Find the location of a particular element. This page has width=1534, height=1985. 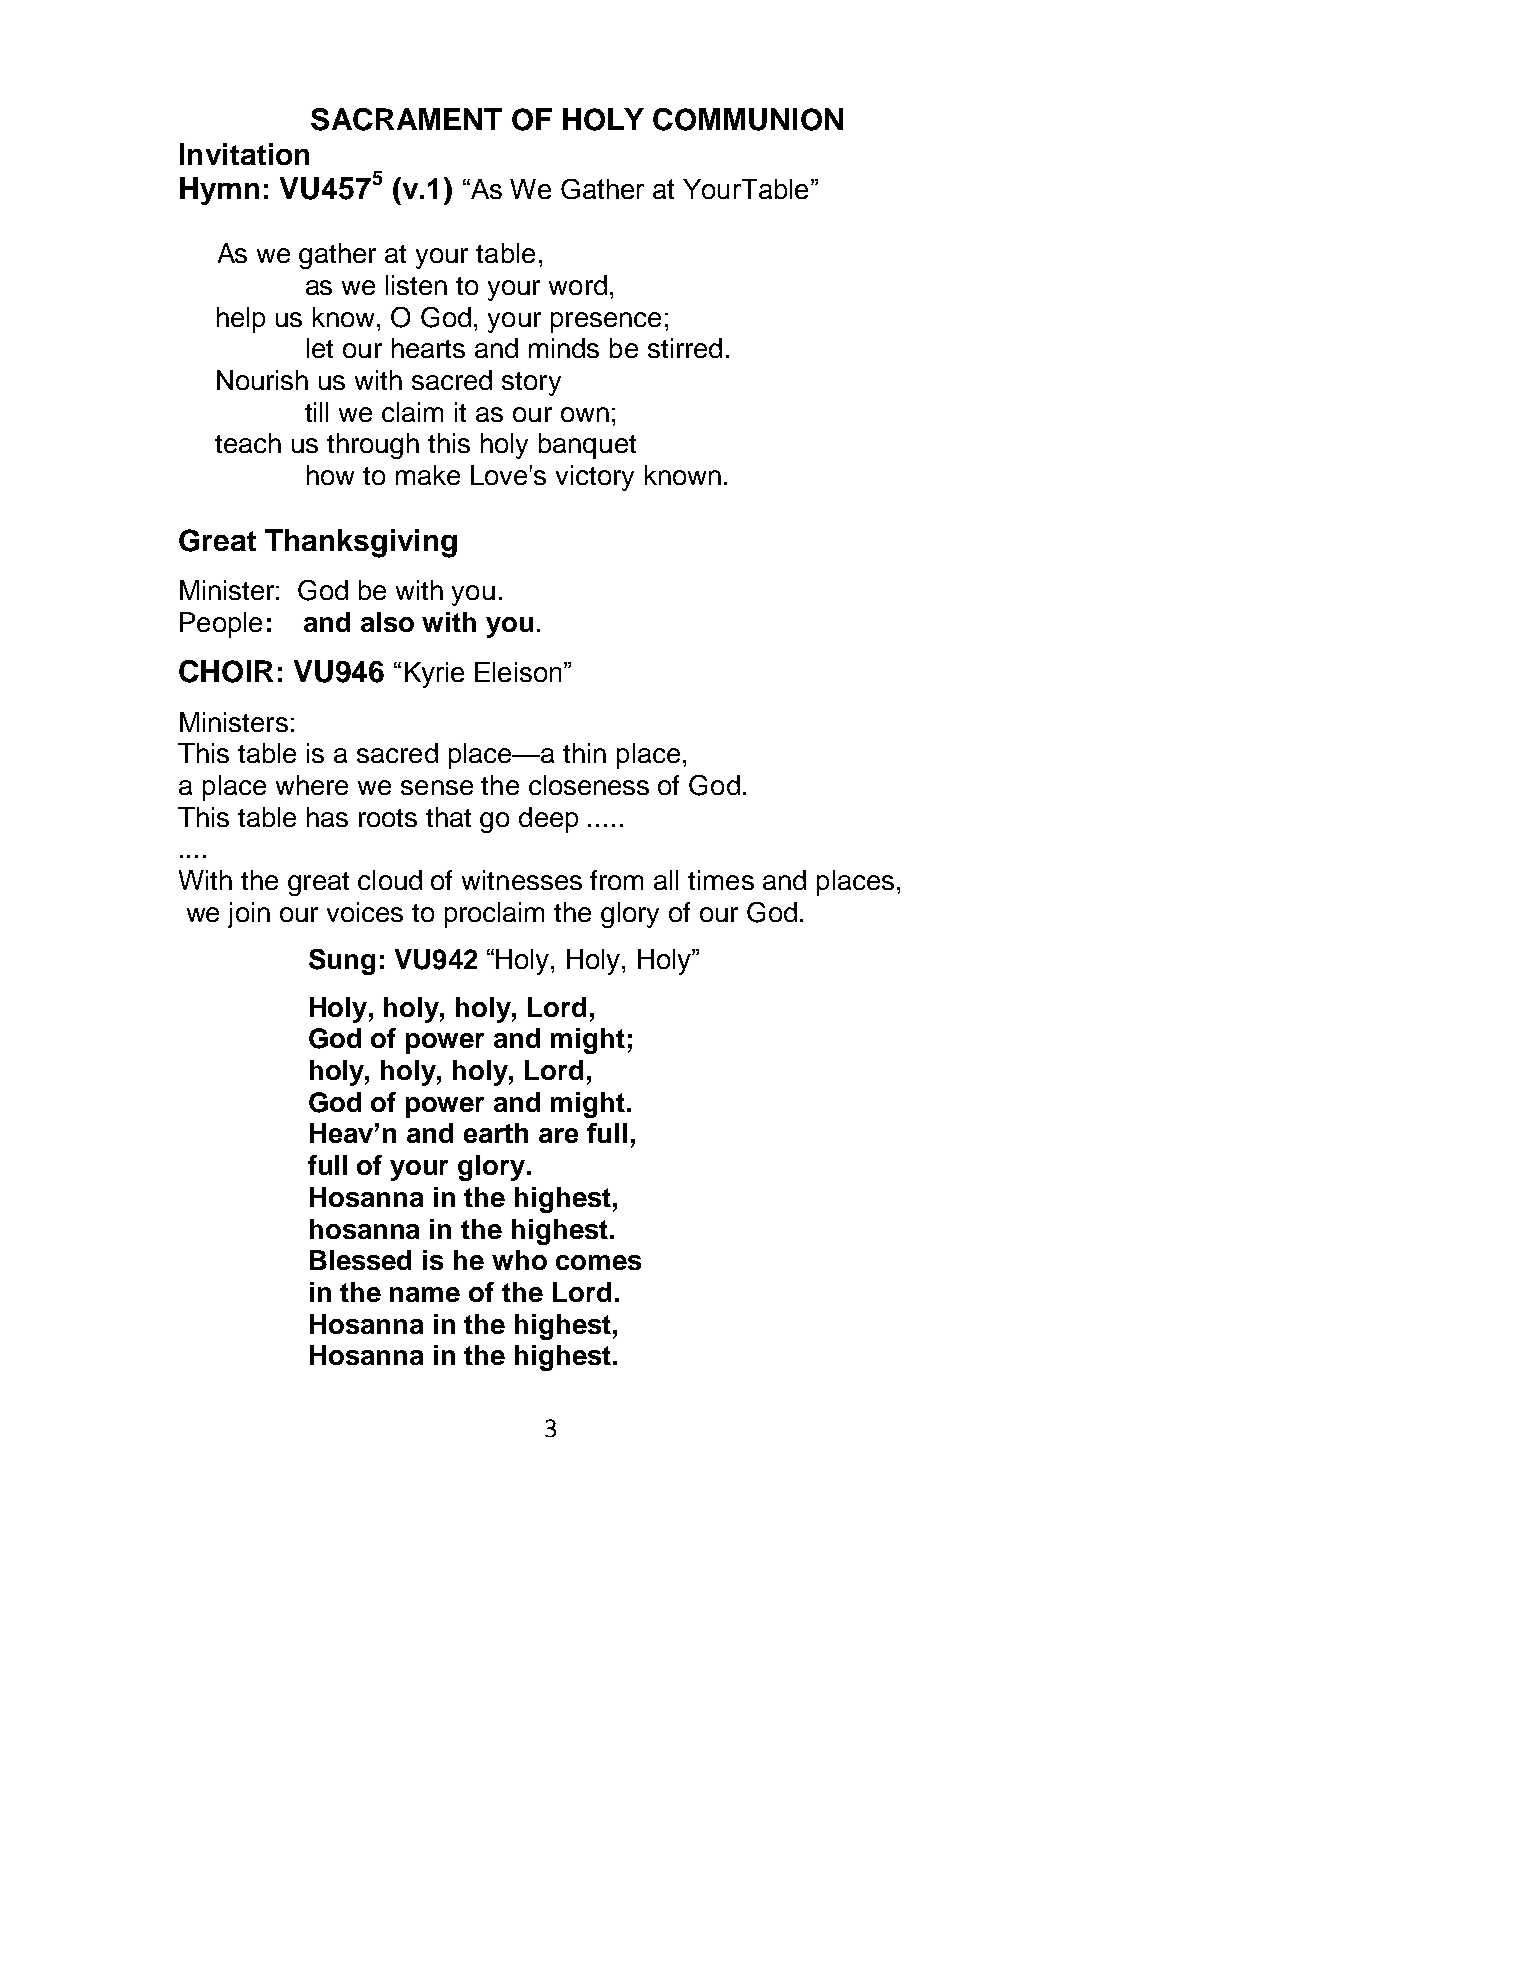

earth is located at coordinates (496, 1133).
